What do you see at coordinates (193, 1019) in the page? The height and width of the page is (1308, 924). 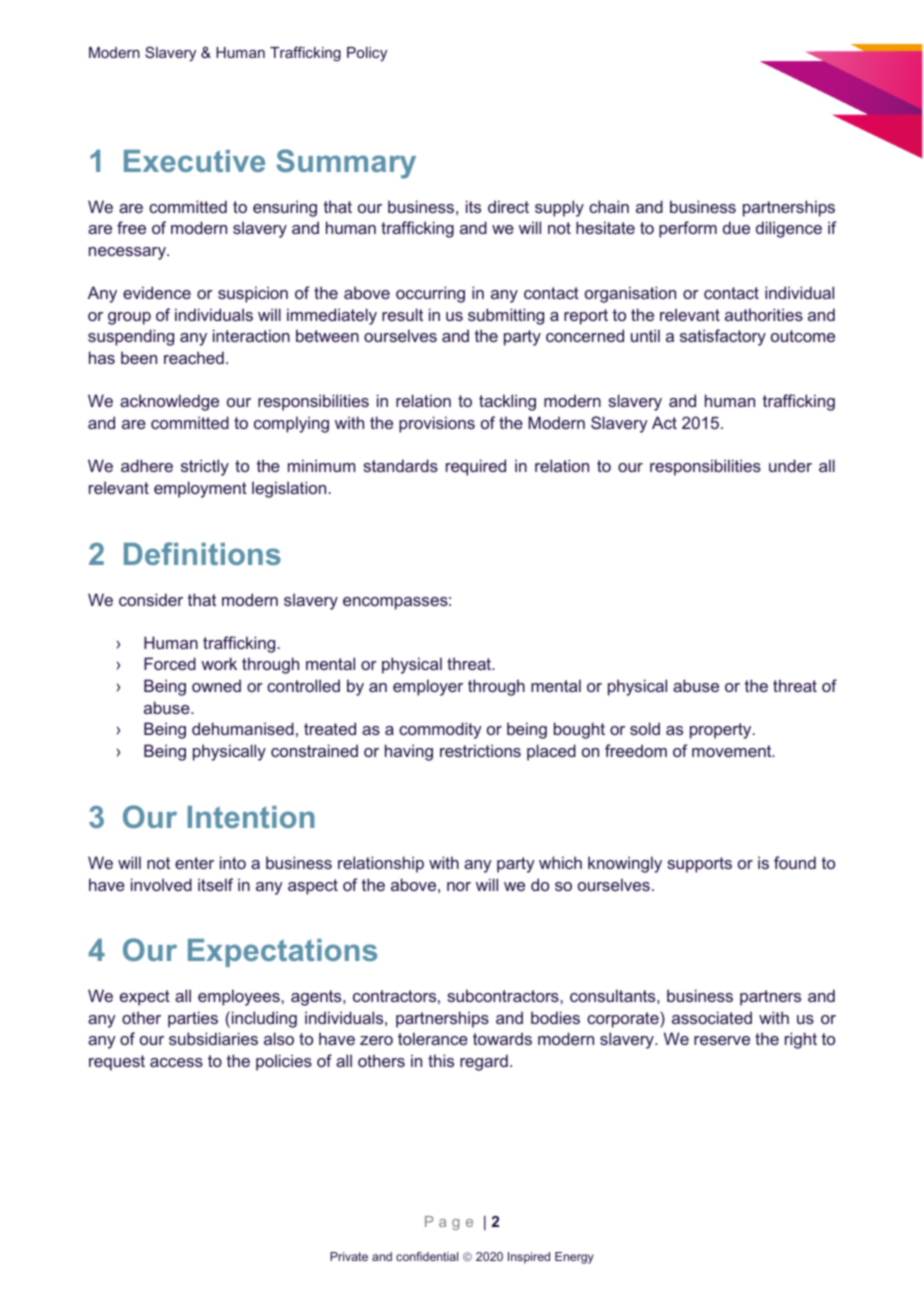 I see `parties` at bounding box center [193, 1019].
